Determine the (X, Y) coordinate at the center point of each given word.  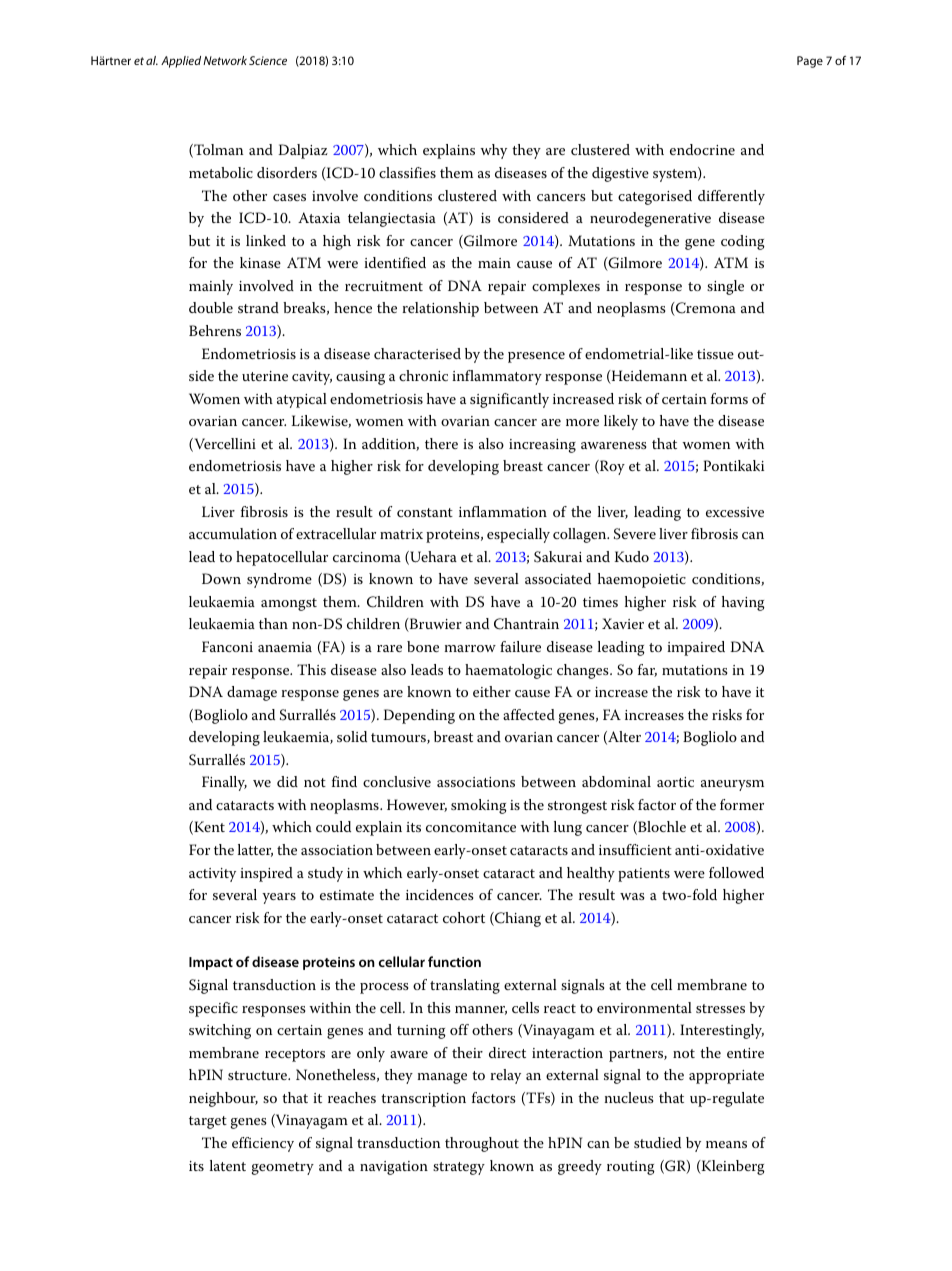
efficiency (263, 1144)
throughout (482, 1144)
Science (268, 60)
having (743, 603)
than (273, 623)
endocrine (702, 149)
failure (520, 646)
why (493, 151)
